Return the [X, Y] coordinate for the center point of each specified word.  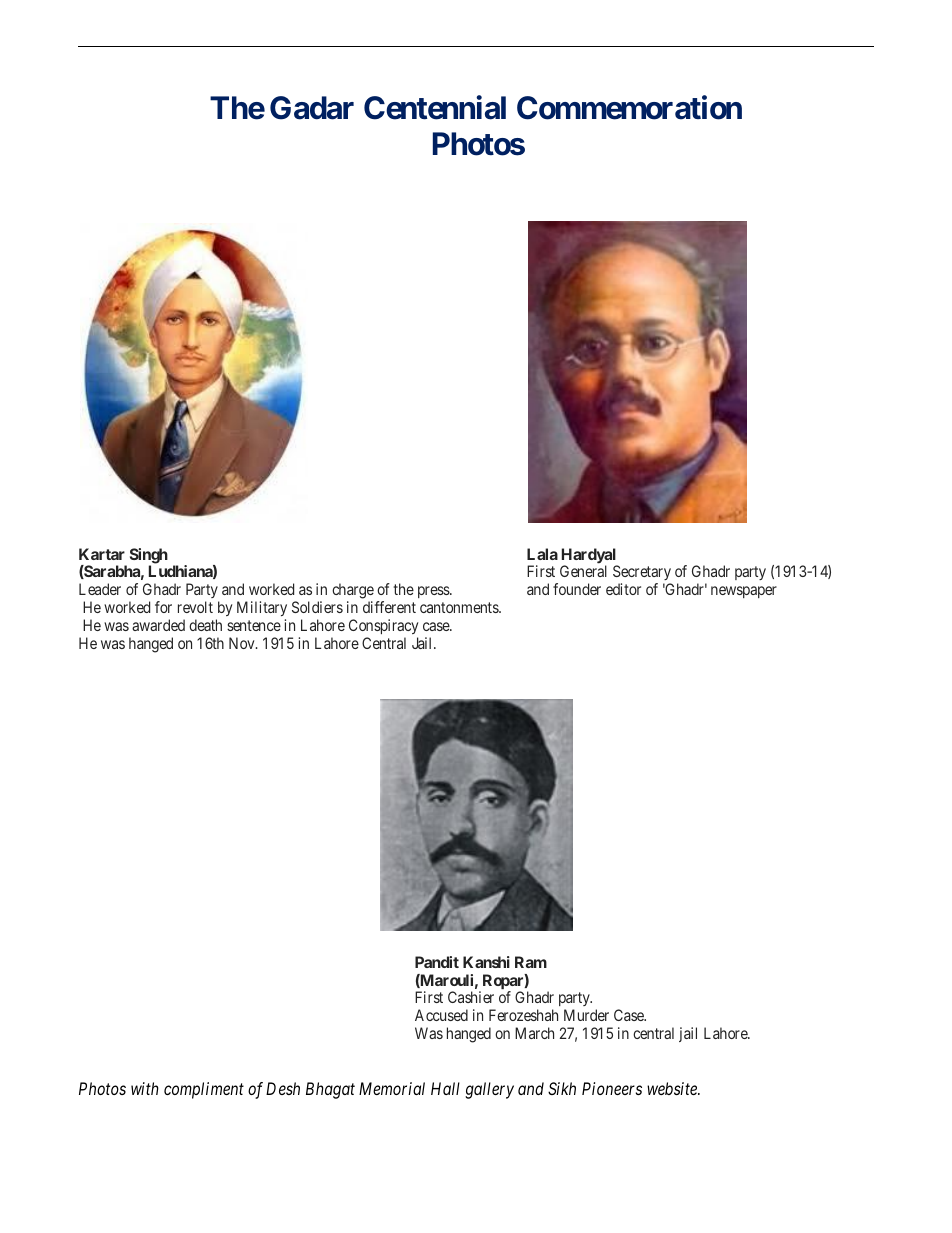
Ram [531, 962]
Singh [149, 557]
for [163, 607]
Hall [445, 1088]
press [434, 592]
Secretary [642, 574]
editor [623, 589]
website [673, 1088]
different [389, 607]
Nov [243, 643]
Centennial [435, 108]
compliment [204, 1090]
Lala [542, 554]
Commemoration [629, 108]
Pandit [437, 962]
